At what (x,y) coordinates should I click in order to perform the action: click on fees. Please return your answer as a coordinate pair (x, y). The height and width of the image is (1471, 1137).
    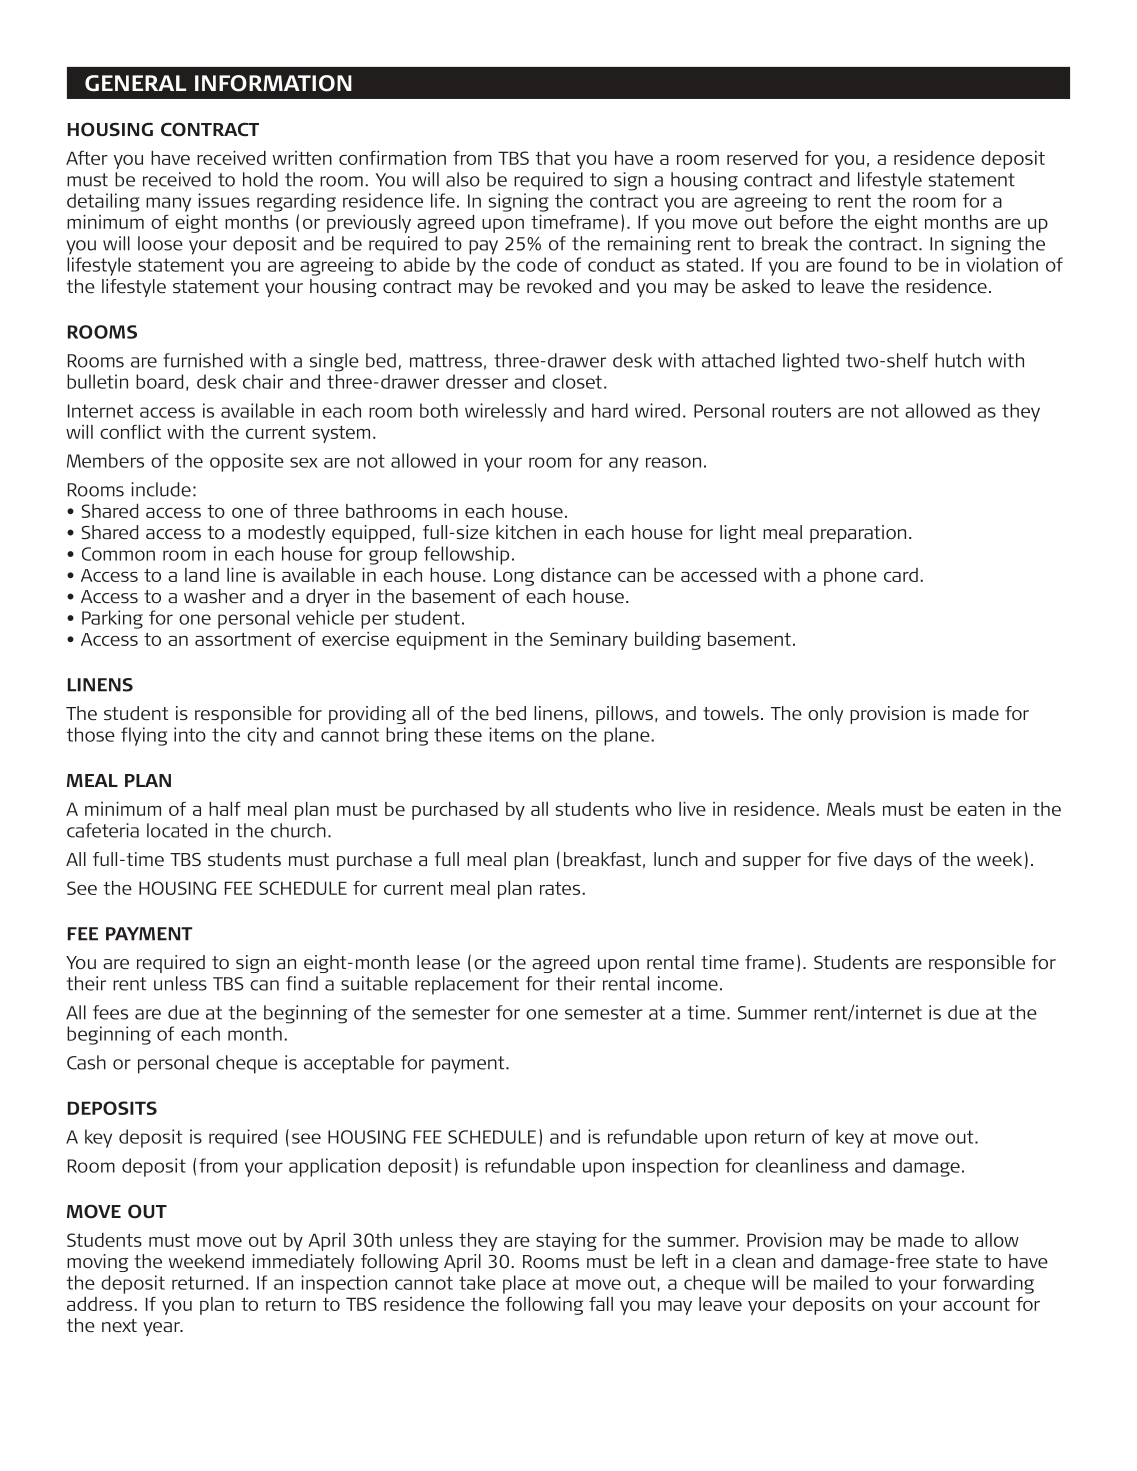
    Looking at the image, I should click on (110, 1012).
